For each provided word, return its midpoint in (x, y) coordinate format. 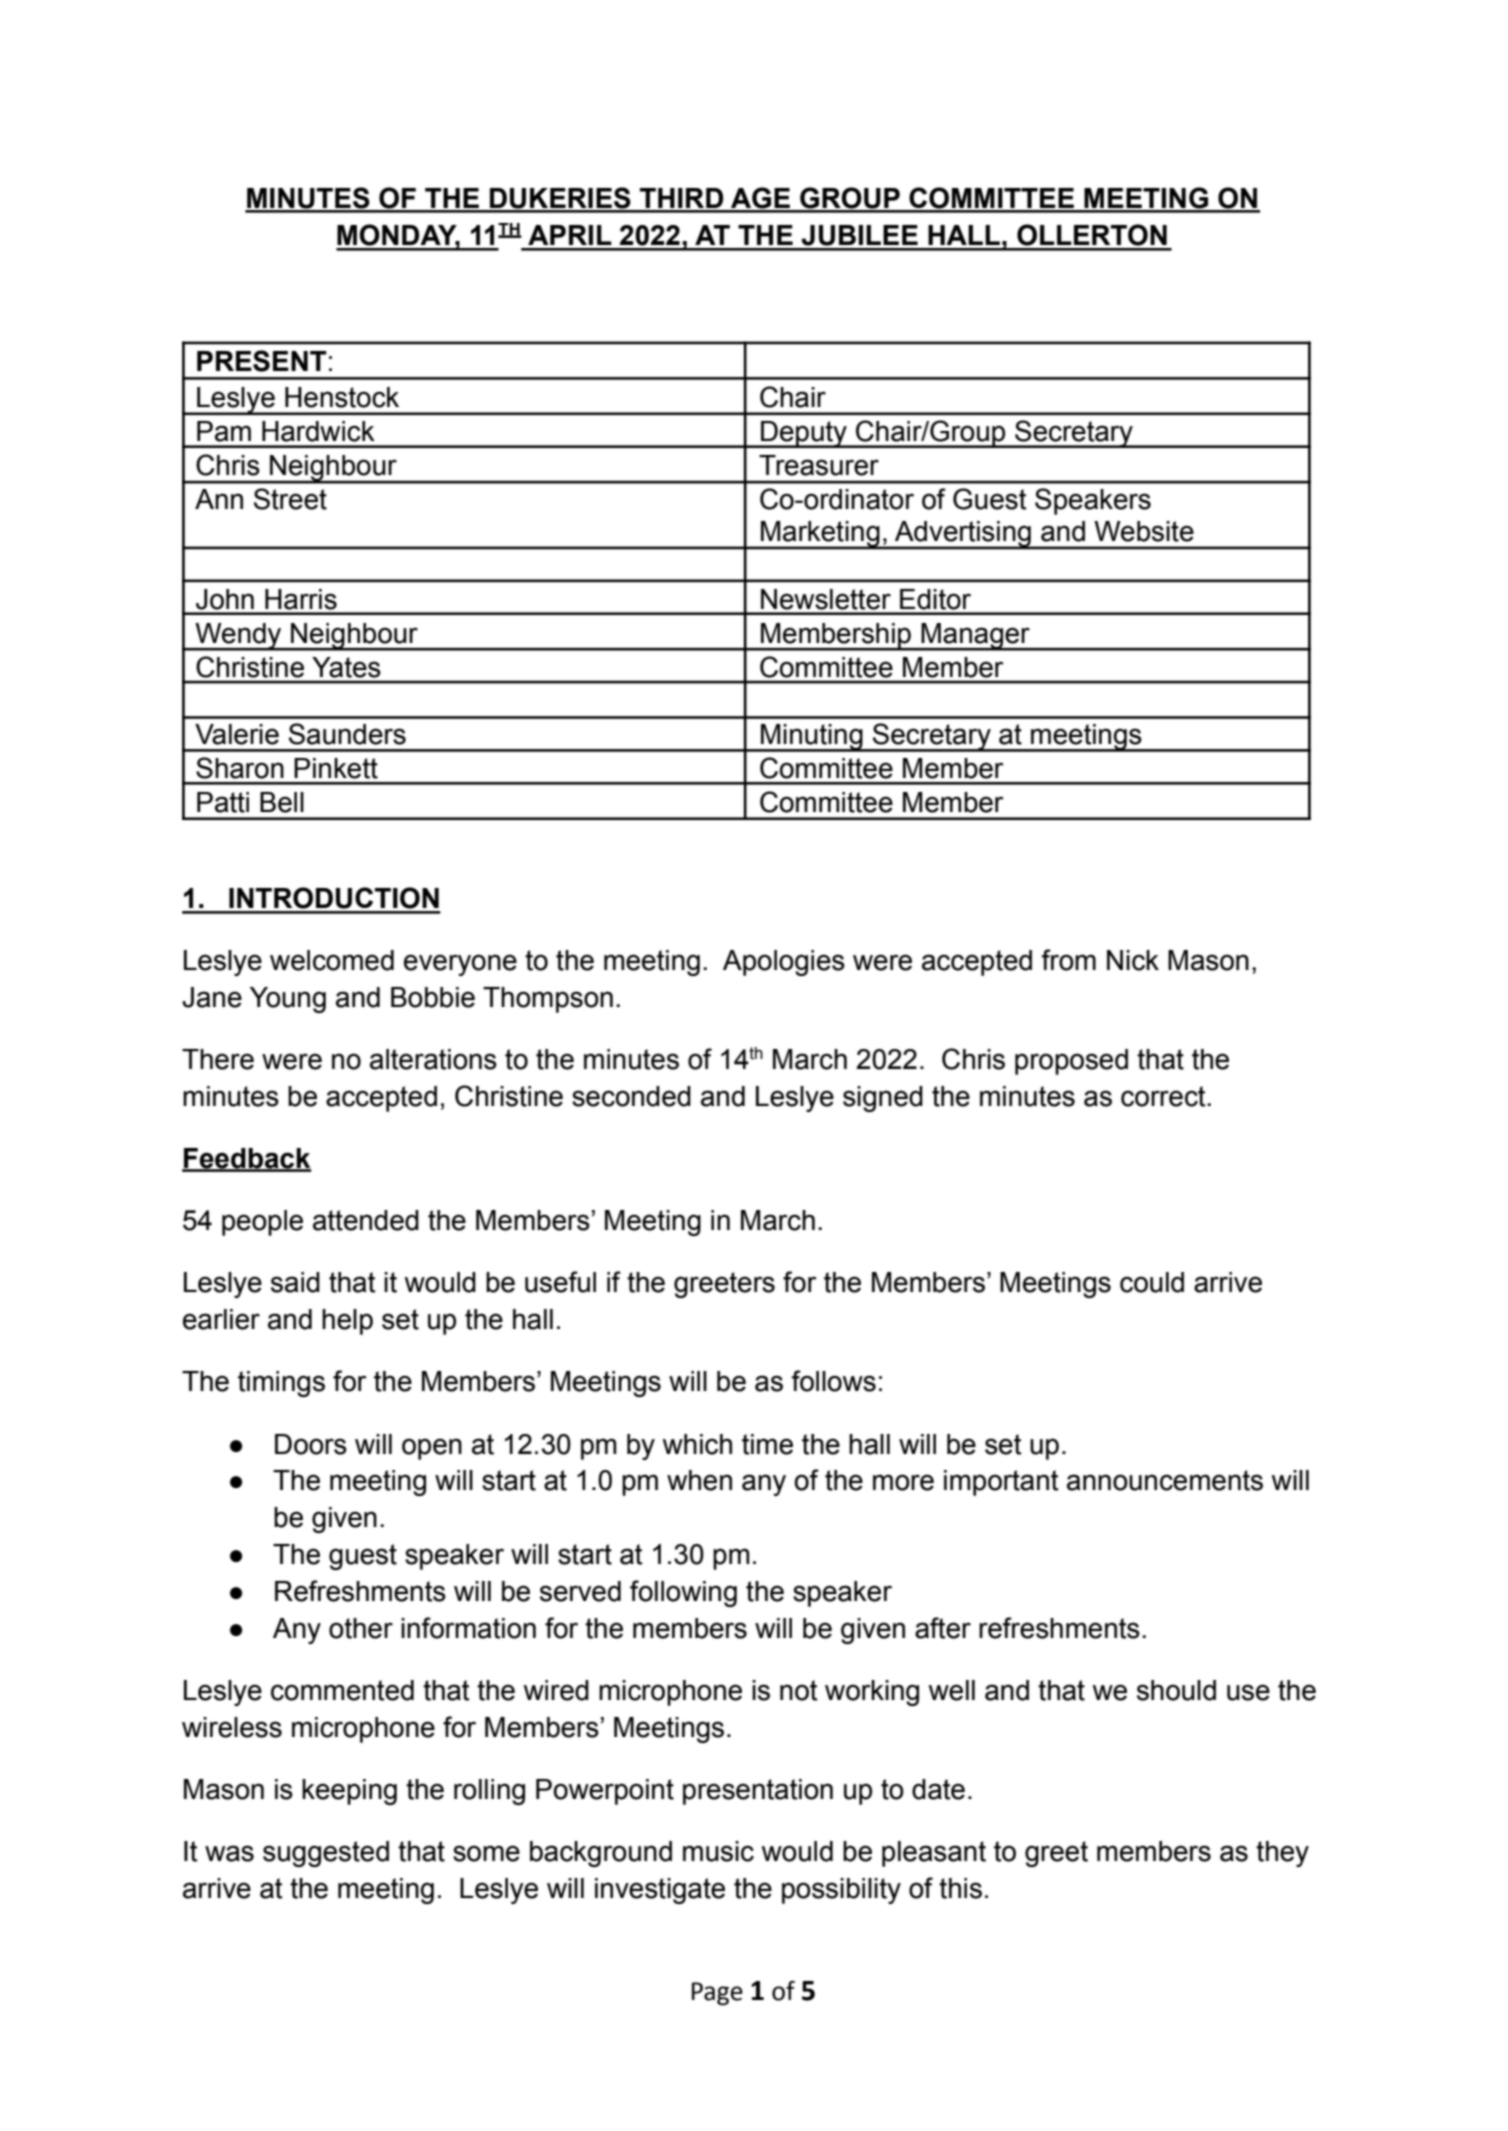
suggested (326, 1854)
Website (1144, 531)
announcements (1165, 1480)
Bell (282, 802)
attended (366, 1220)
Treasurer (819, 465)
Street (290, 499)
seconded (631, 1096)
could (1152, 1282)
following (683, 1593)
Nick (1133, 960)
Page (717, 1994)
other (361, 1628)
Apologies (784, 963)
